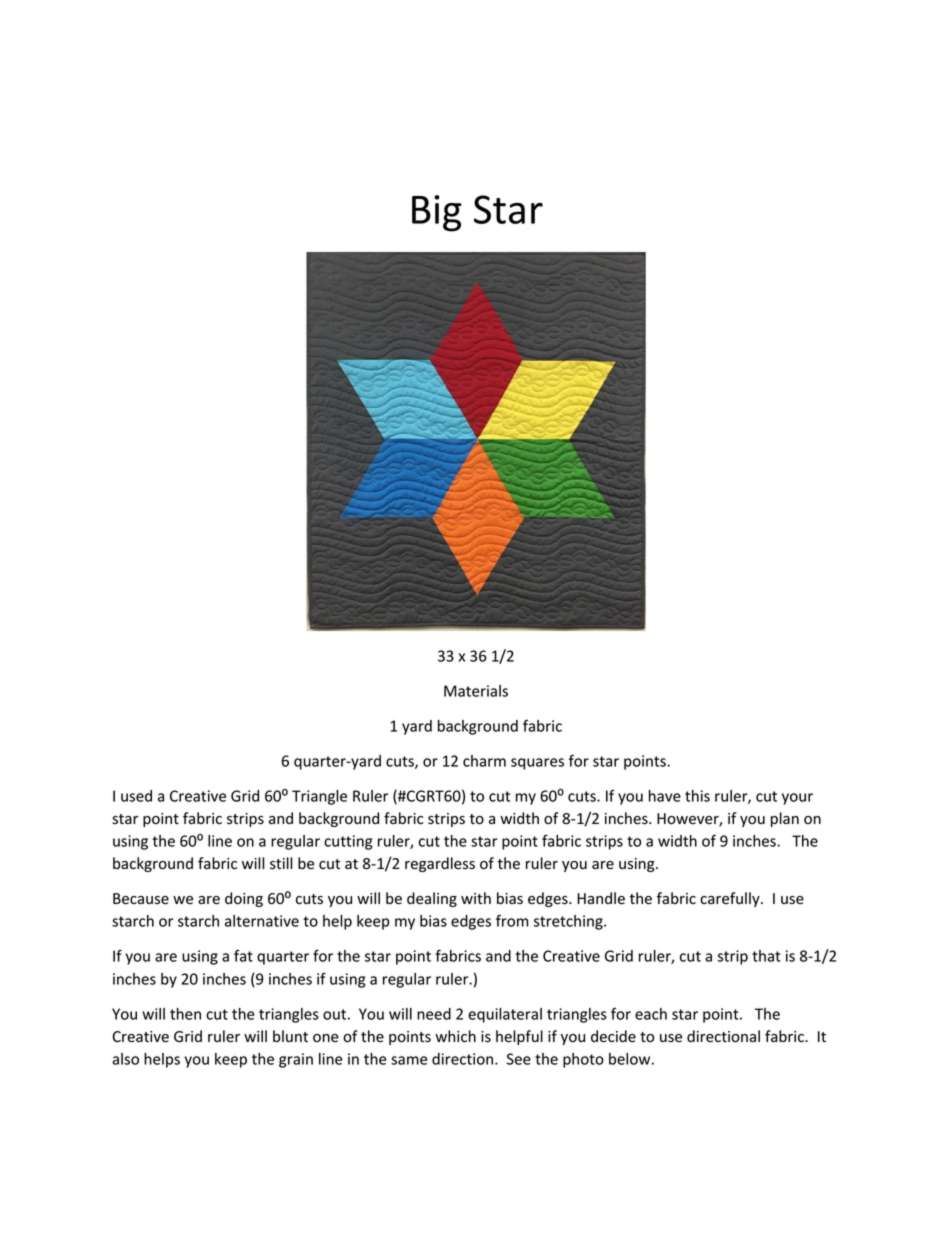  I want to click on each, so click(651, 1014).
